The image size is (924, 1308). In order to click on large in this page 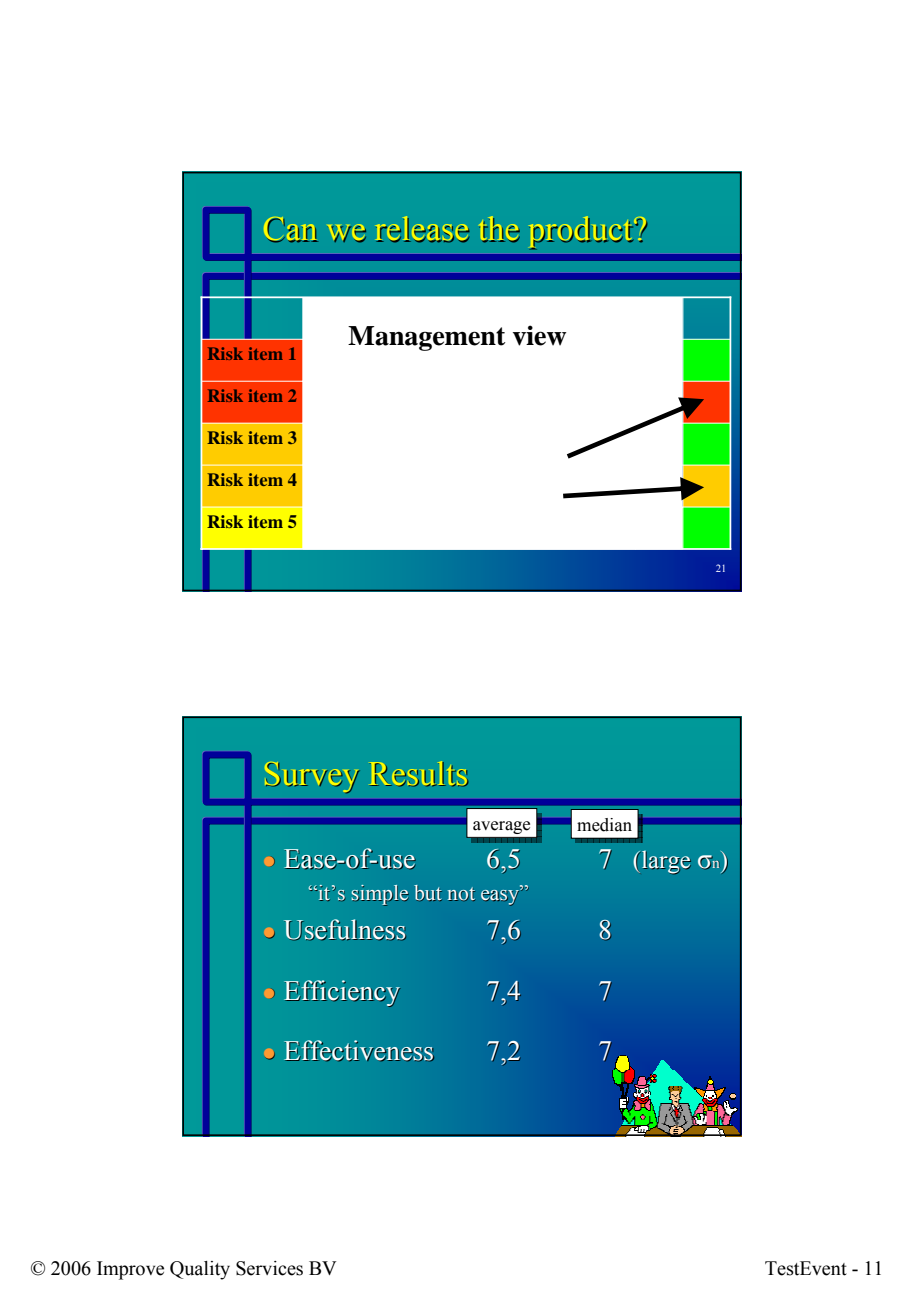, I will do `click(666, 862)`.
